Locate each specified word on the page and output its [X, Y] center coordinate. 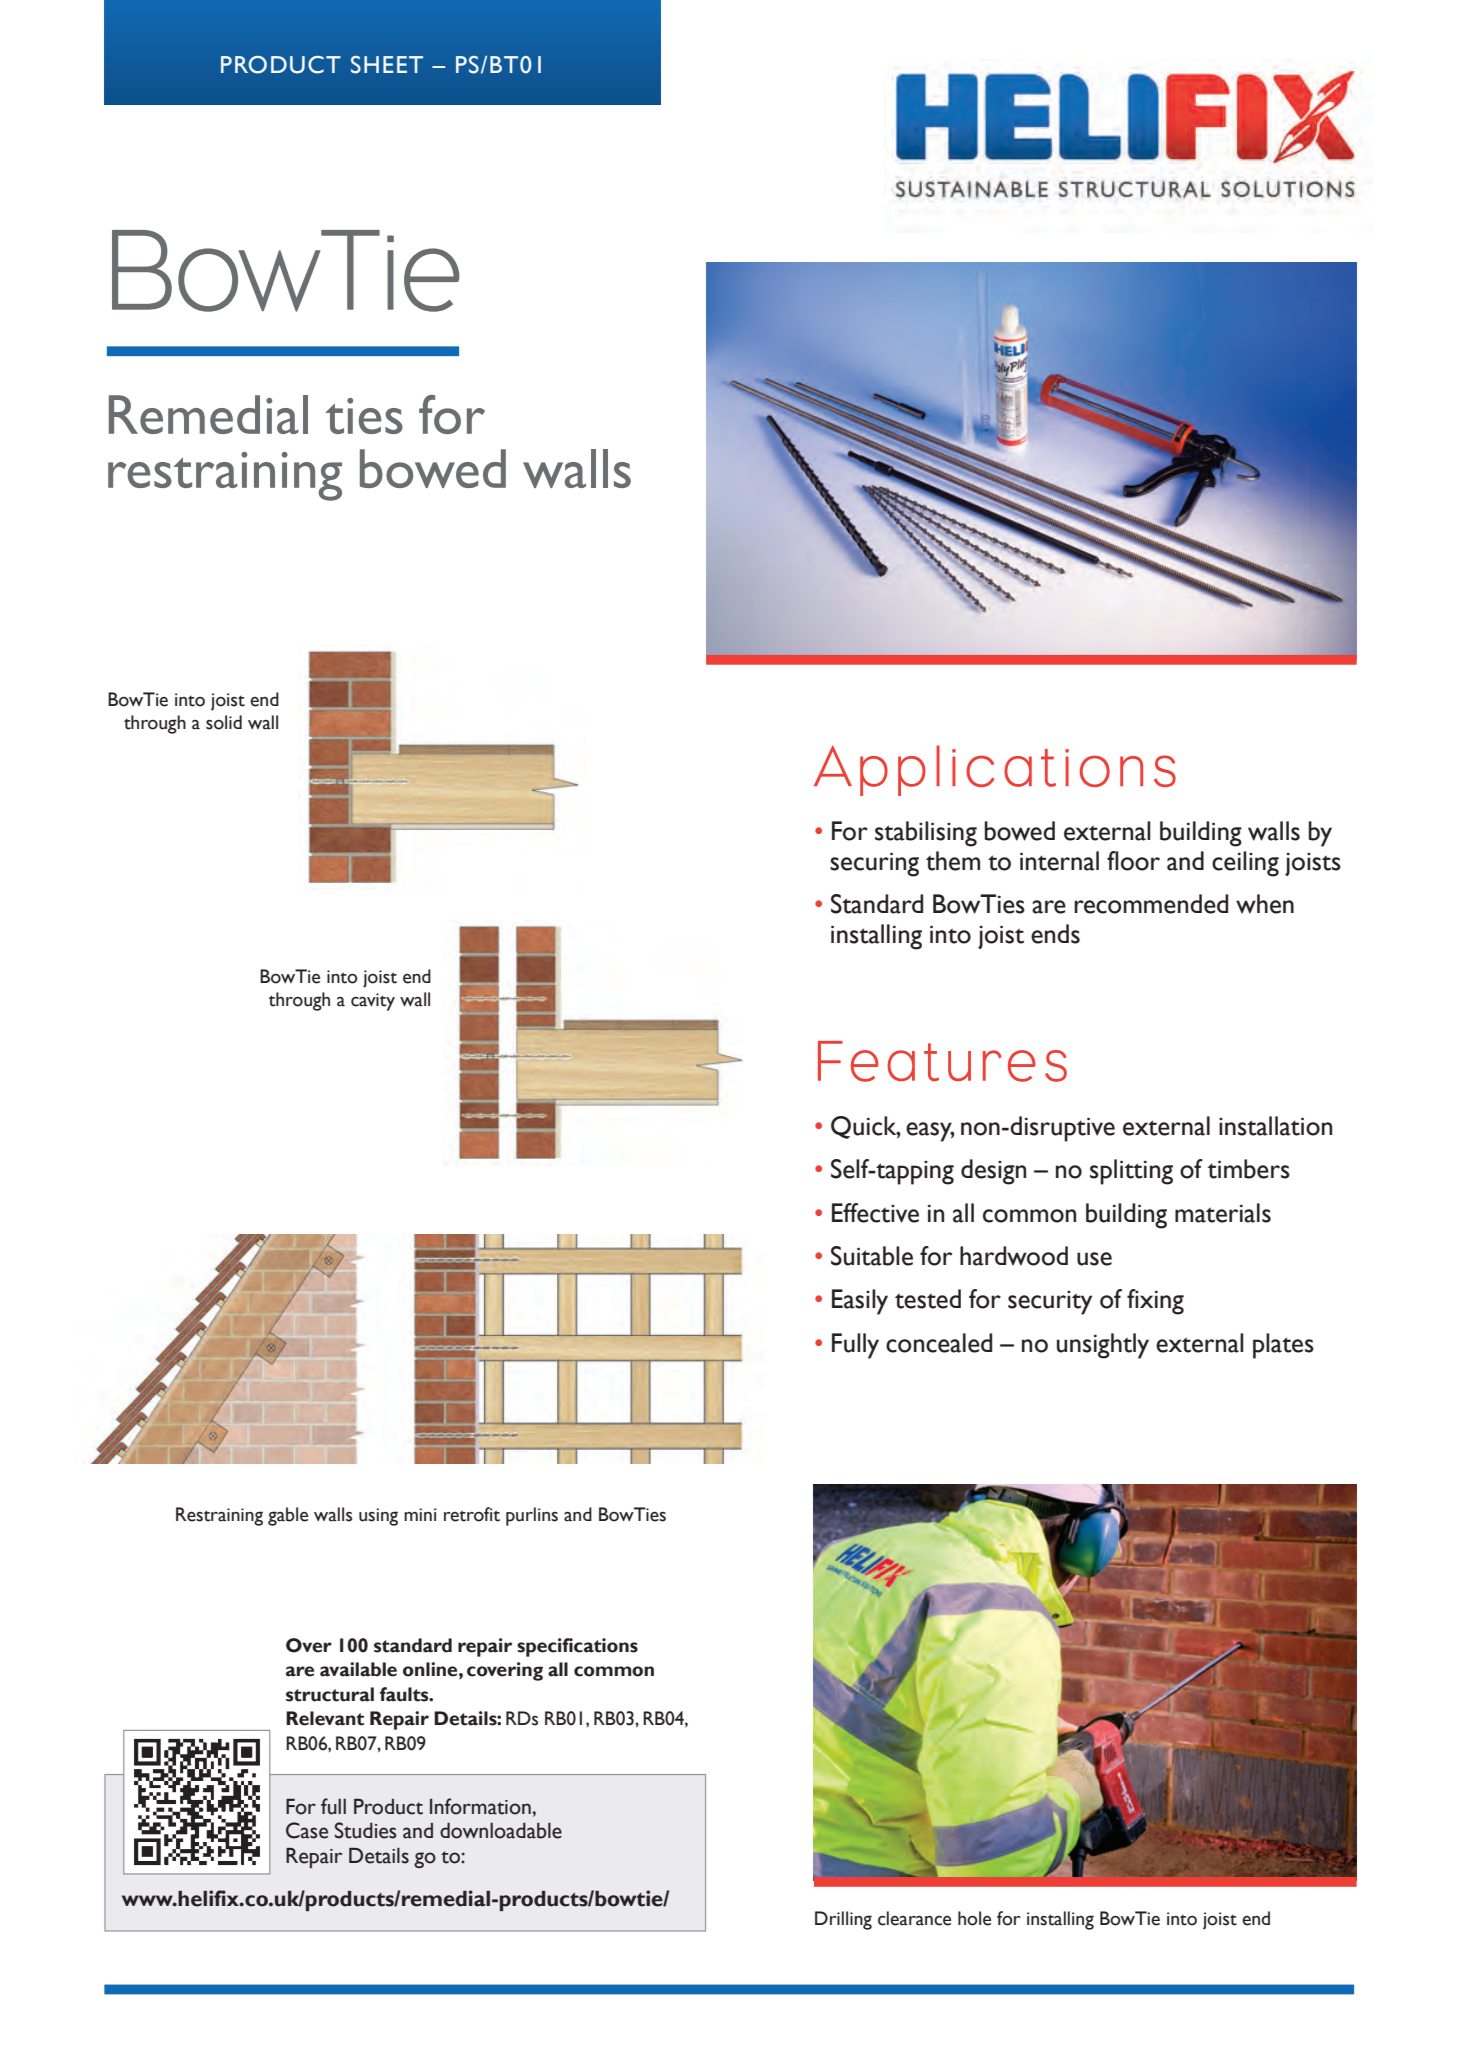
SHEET [387, 65]
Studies [366, 1830]
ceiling [1245, 864]
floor [1133, 861]
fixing [1155, 1302]
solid [224, 722]
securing [874, 864]
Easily [860, 1302]
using [378, 1517]
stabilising [926, 834]
